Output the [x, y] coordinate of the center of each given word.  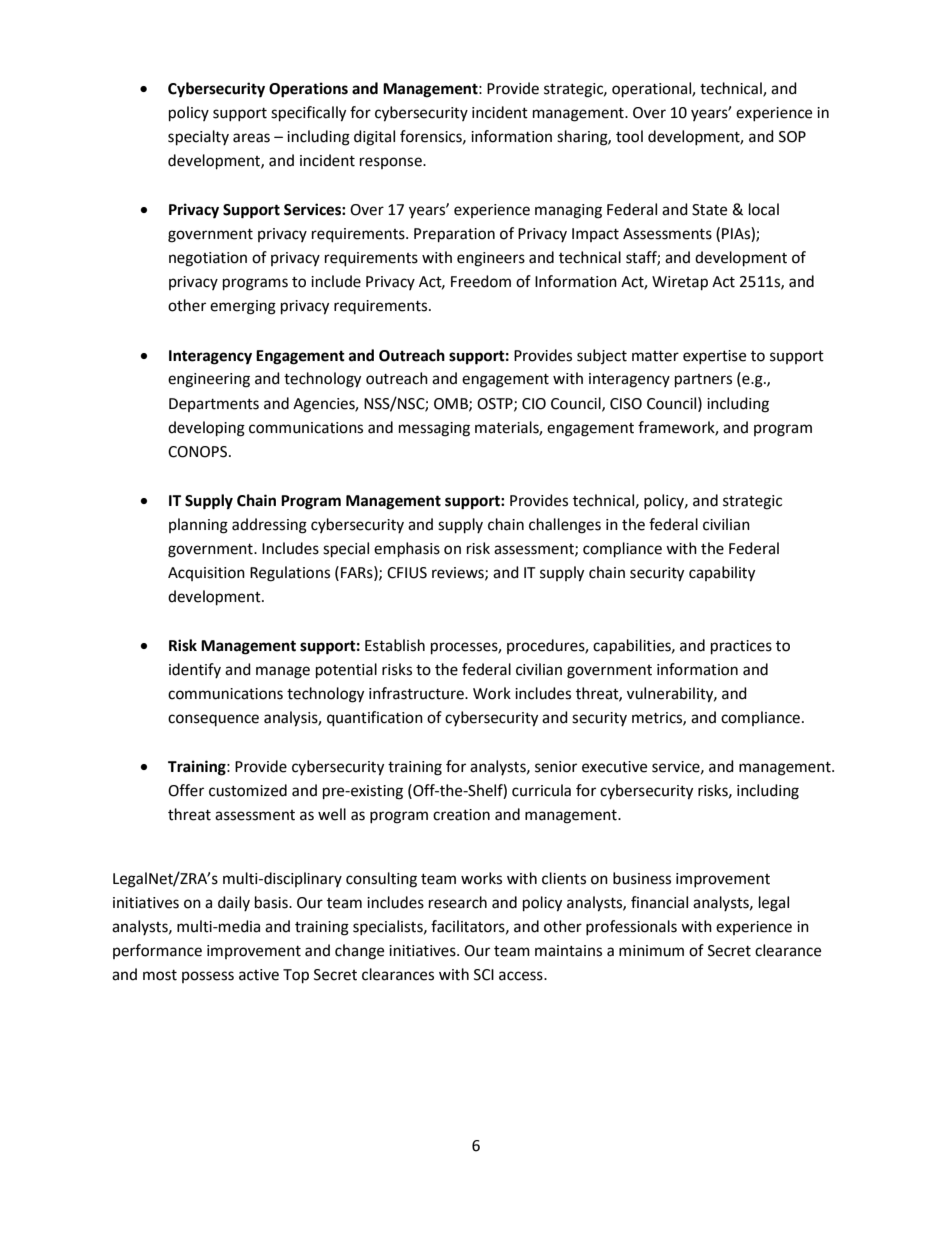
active [259, 975]
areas [251, 138]
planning [198, 526]
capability [722, 574]
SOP [792, 137]
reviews [459, 573]
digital [374, 138]
